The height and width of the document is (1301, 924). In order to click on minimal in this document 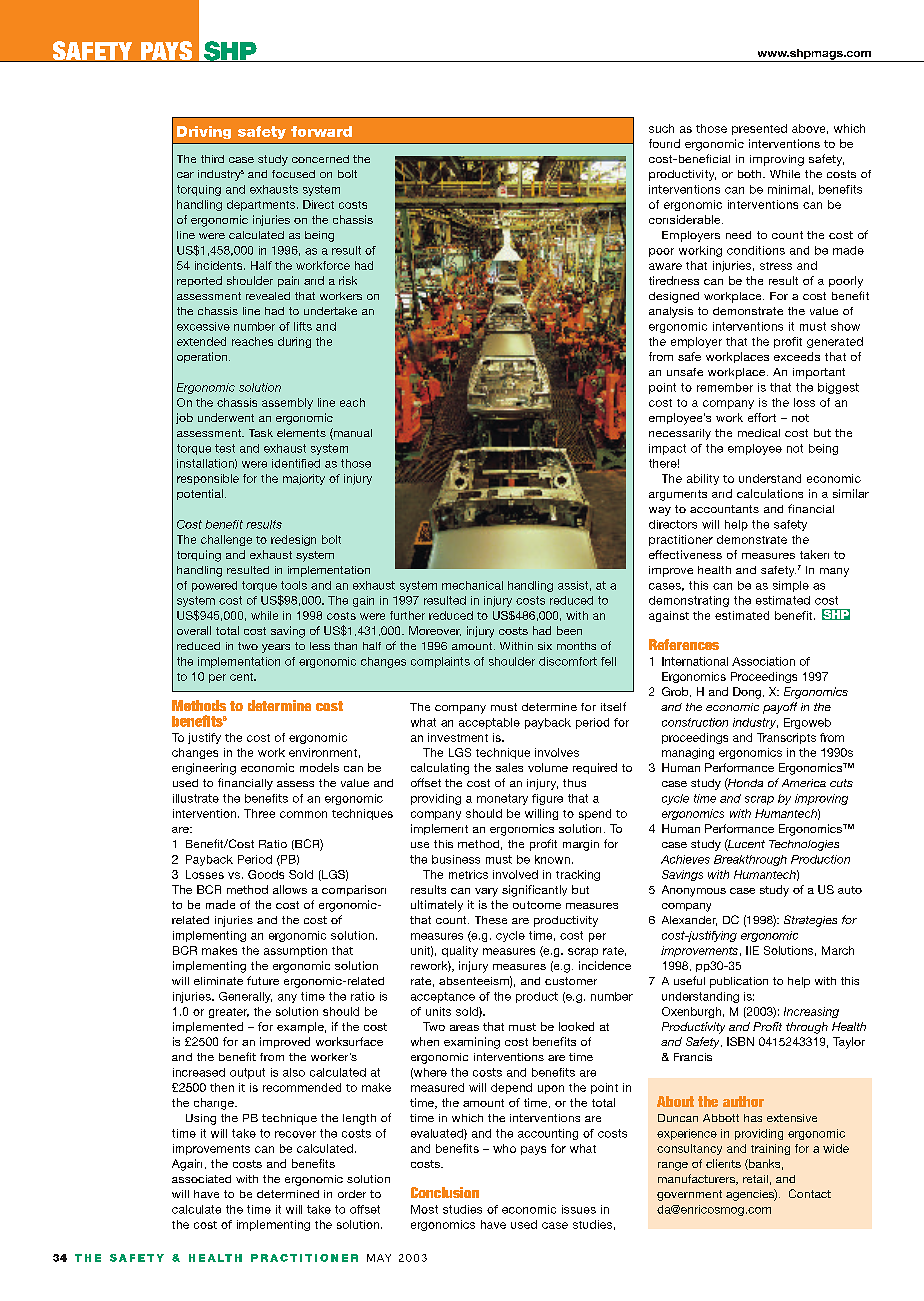, I will do `click(789, 189)`.
